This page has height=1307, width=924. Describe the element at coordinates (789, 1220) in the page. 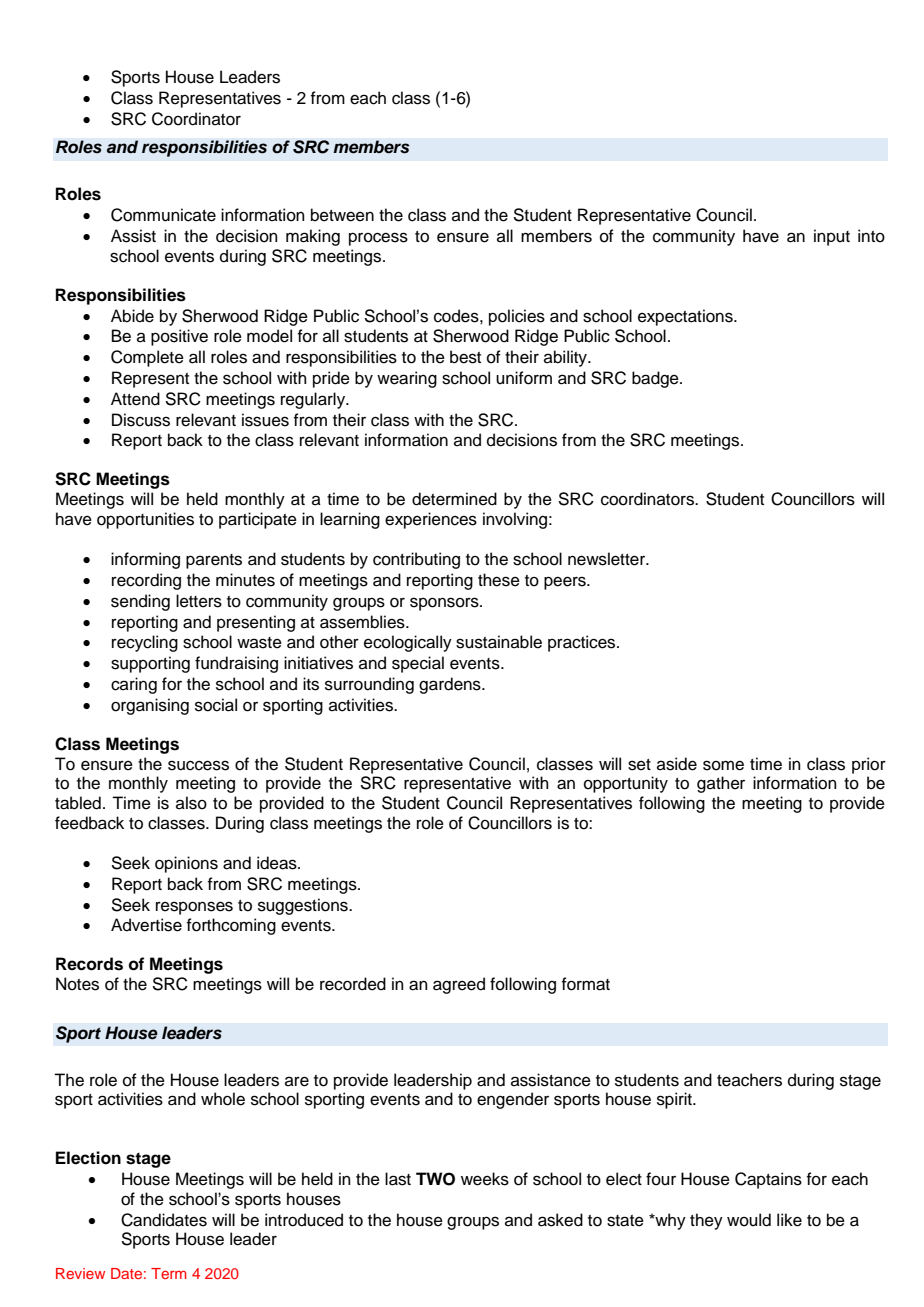

I see `like` at that location.
